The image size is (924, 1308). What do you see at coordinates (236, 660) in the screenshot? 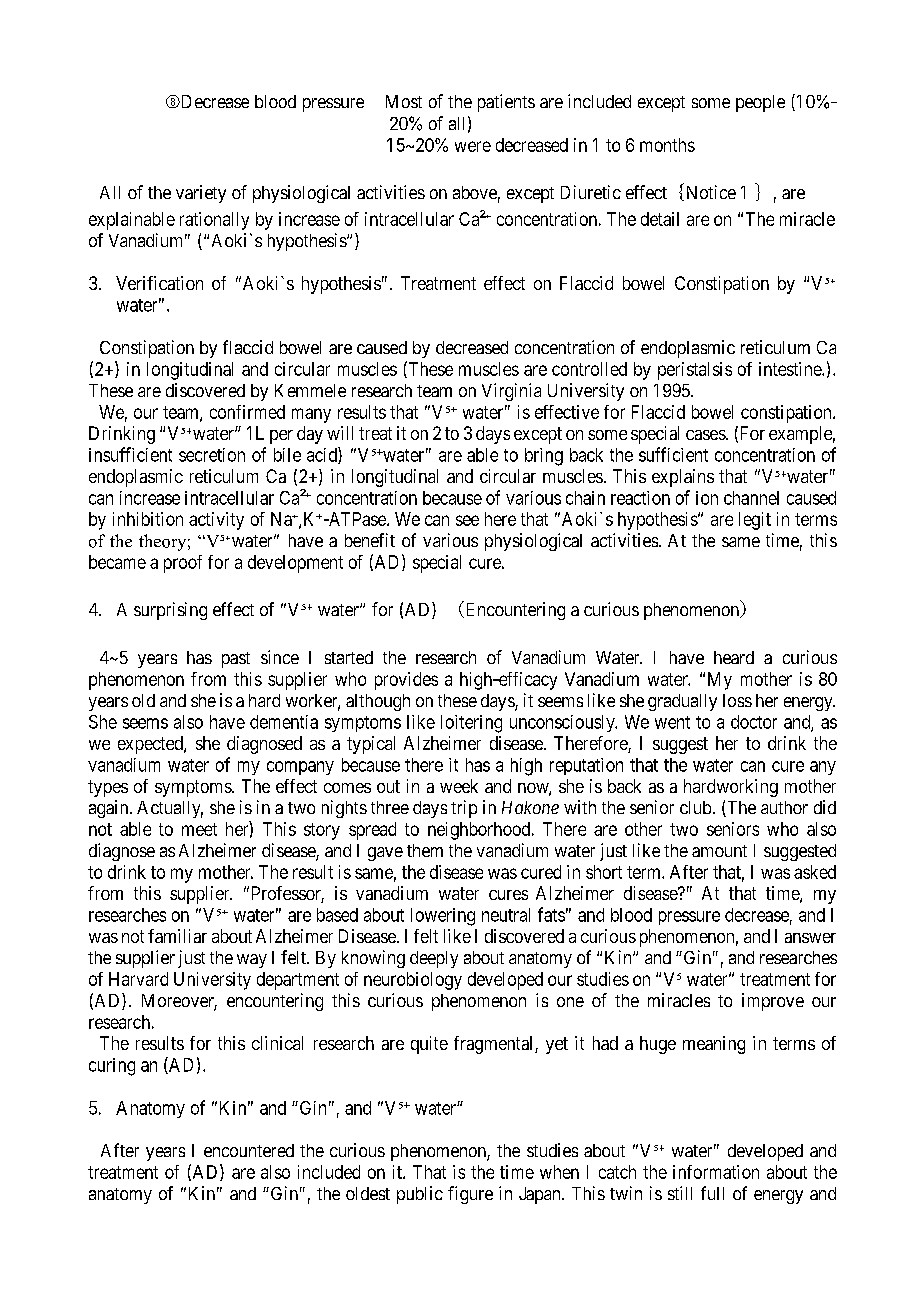
I see `past` at bounding box center [236, 660].
